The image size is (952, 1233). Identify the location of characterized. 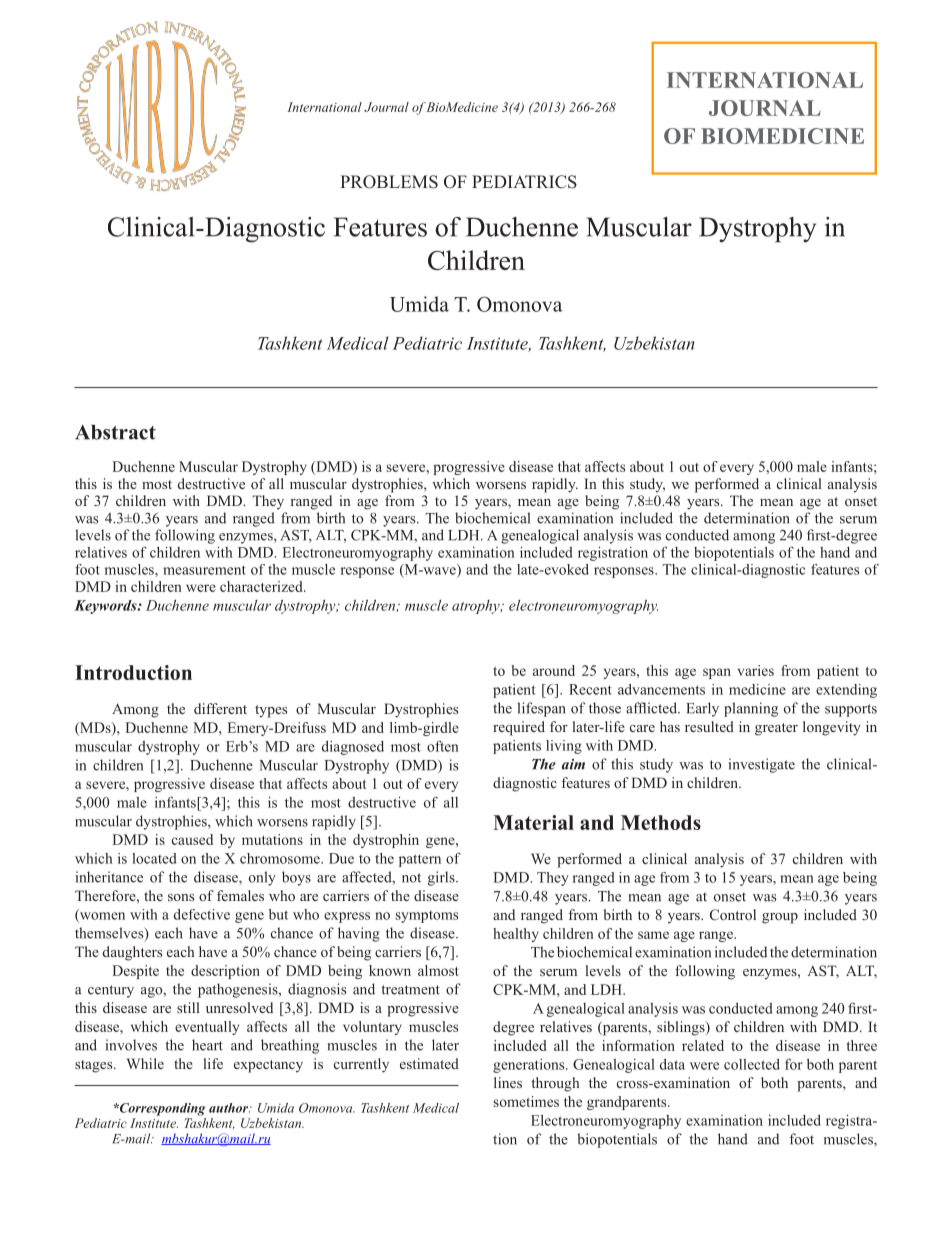
(262, 586).
